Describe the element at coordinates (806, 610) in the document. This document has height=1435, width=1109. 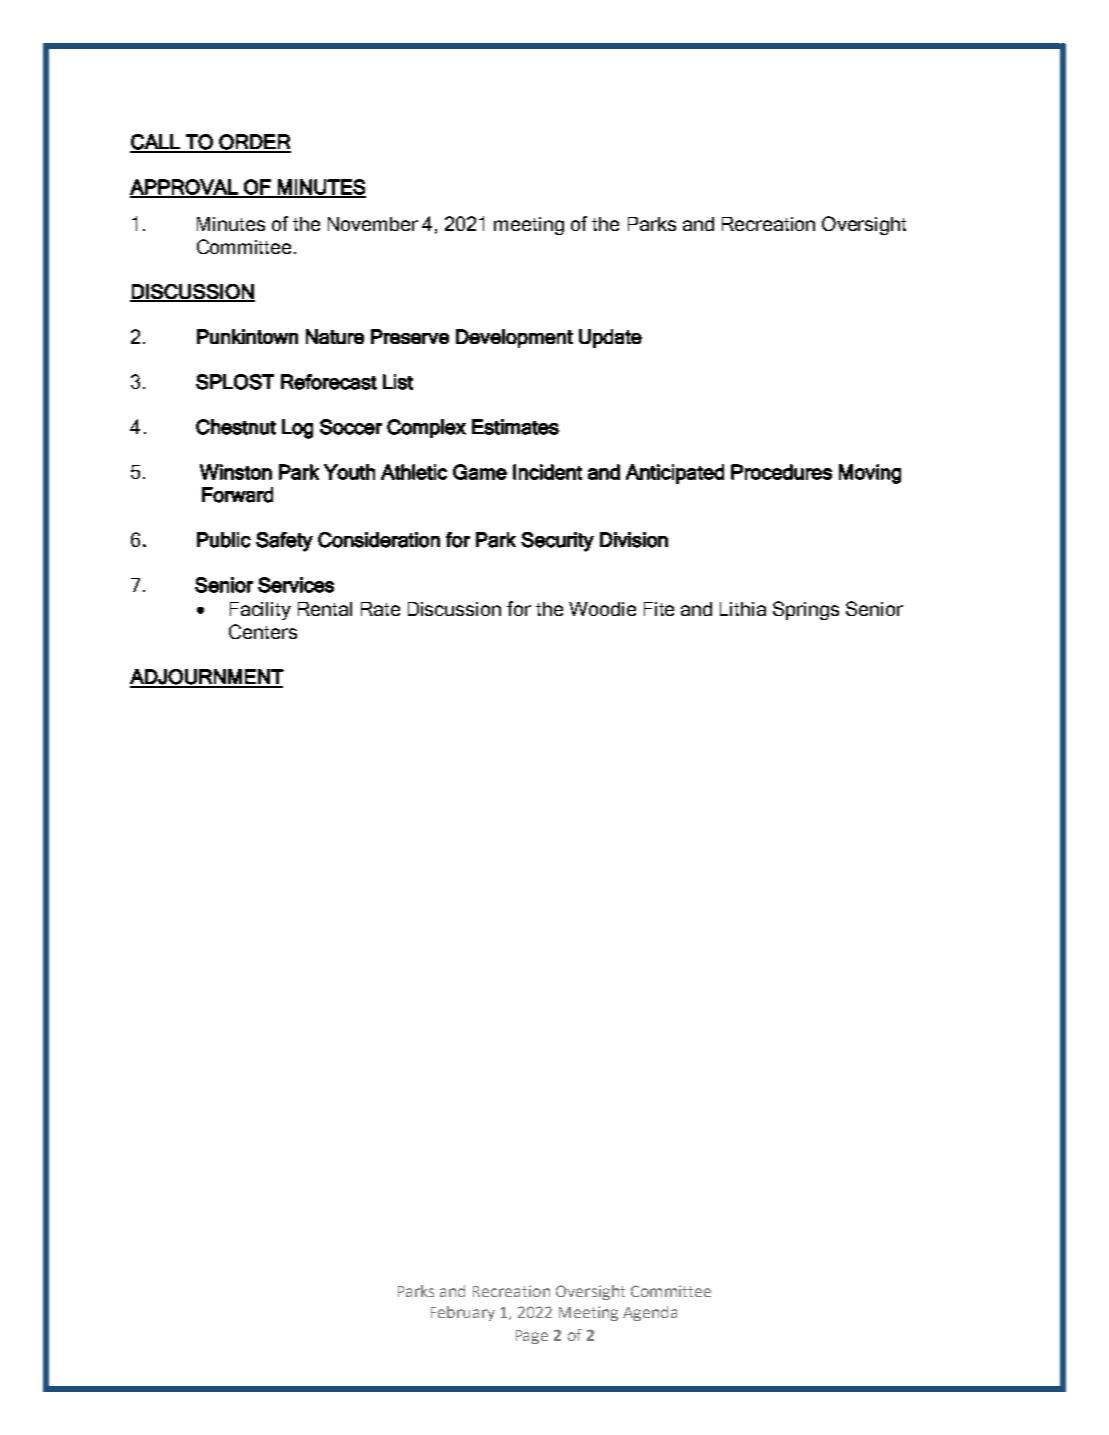
I see `Springs` at that location.
